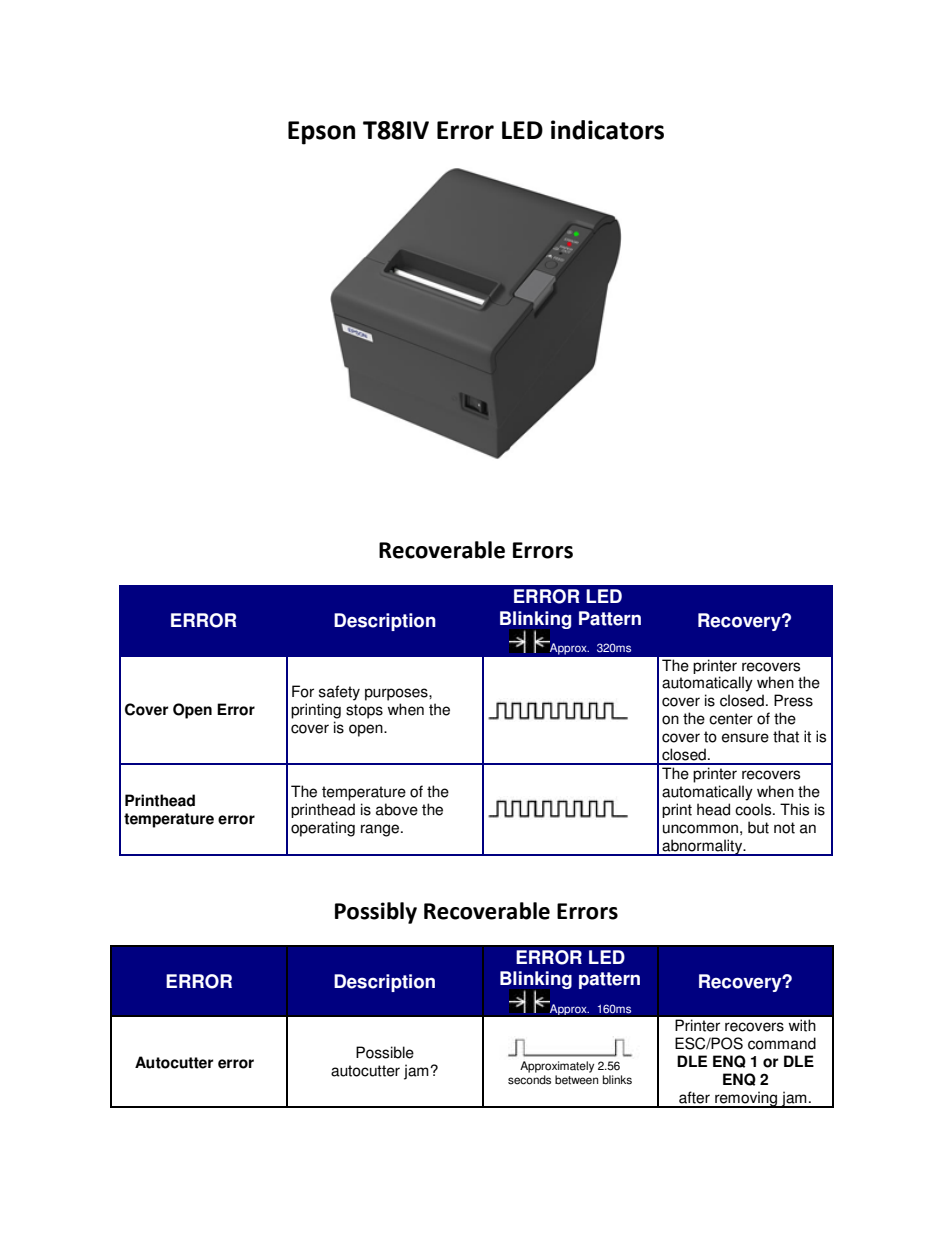 The width and height of the document is (952, 1233). What do you see at coordinates (607, 130) in the document?
I see `indicators` at bounding box center [607, 130].
